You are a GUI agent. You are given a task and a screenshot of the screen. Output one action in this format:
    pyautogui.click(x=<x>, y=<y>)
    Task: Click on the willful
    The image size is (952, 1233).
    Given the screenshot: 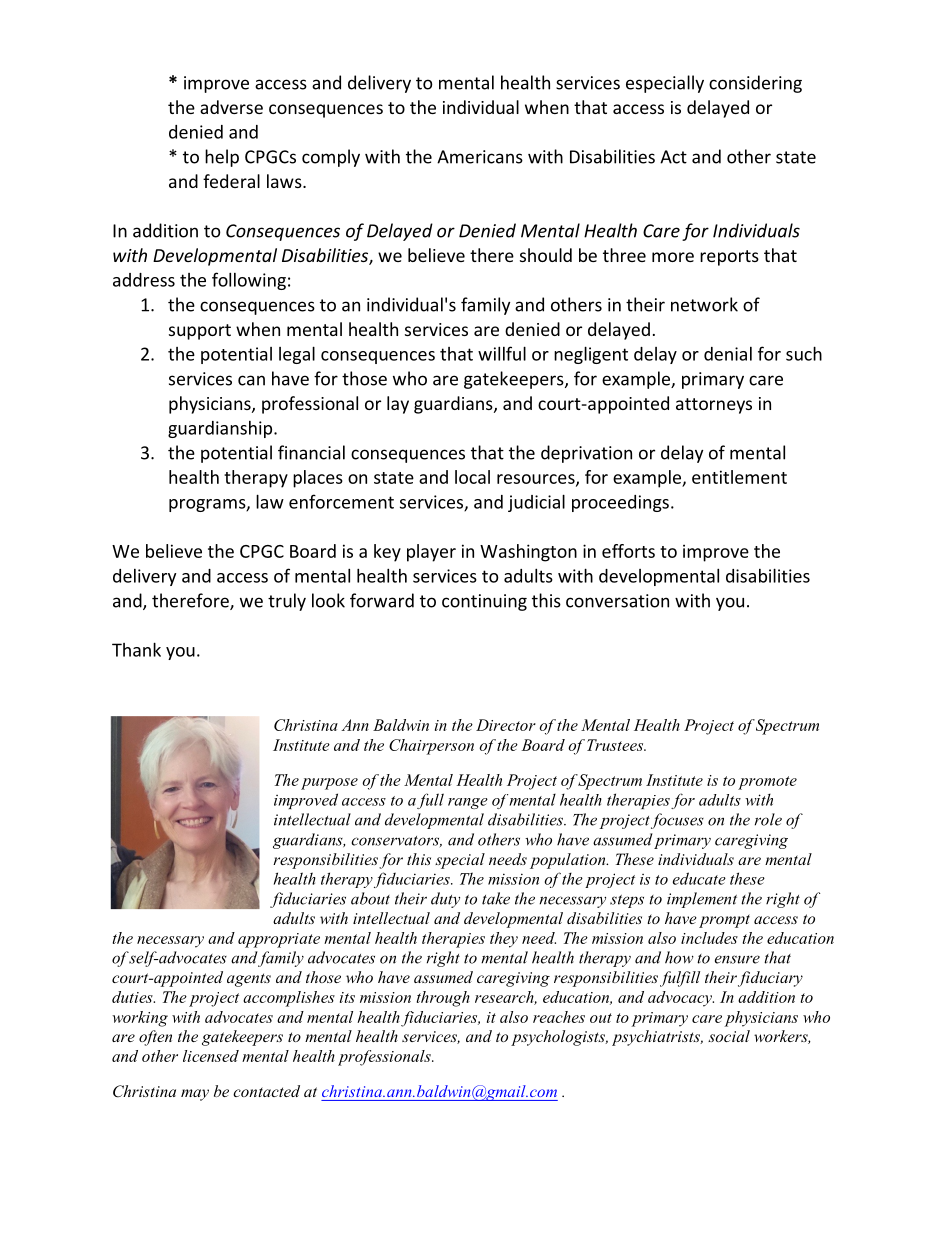 What is the action you would take?
    pyautogui.click(x=502, y=353)
